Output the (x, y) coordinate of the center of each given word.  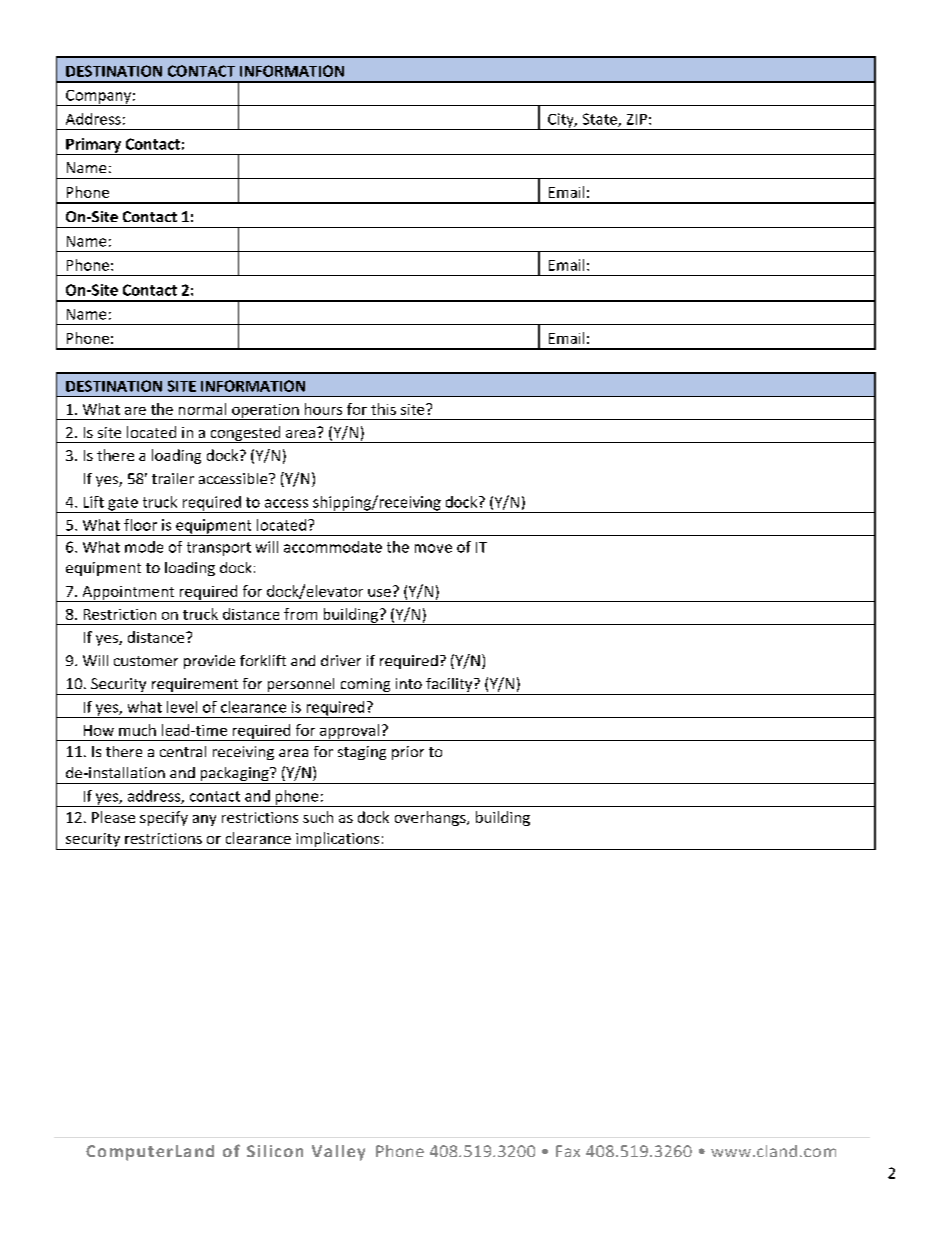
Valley (338, 1153)
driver (341, 660)
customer (146, 661)
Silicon (275, 1151)
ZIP (637, 119)
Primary (94, 146)
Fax (568, 1151)
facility (449, 686)
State (601, 120)
